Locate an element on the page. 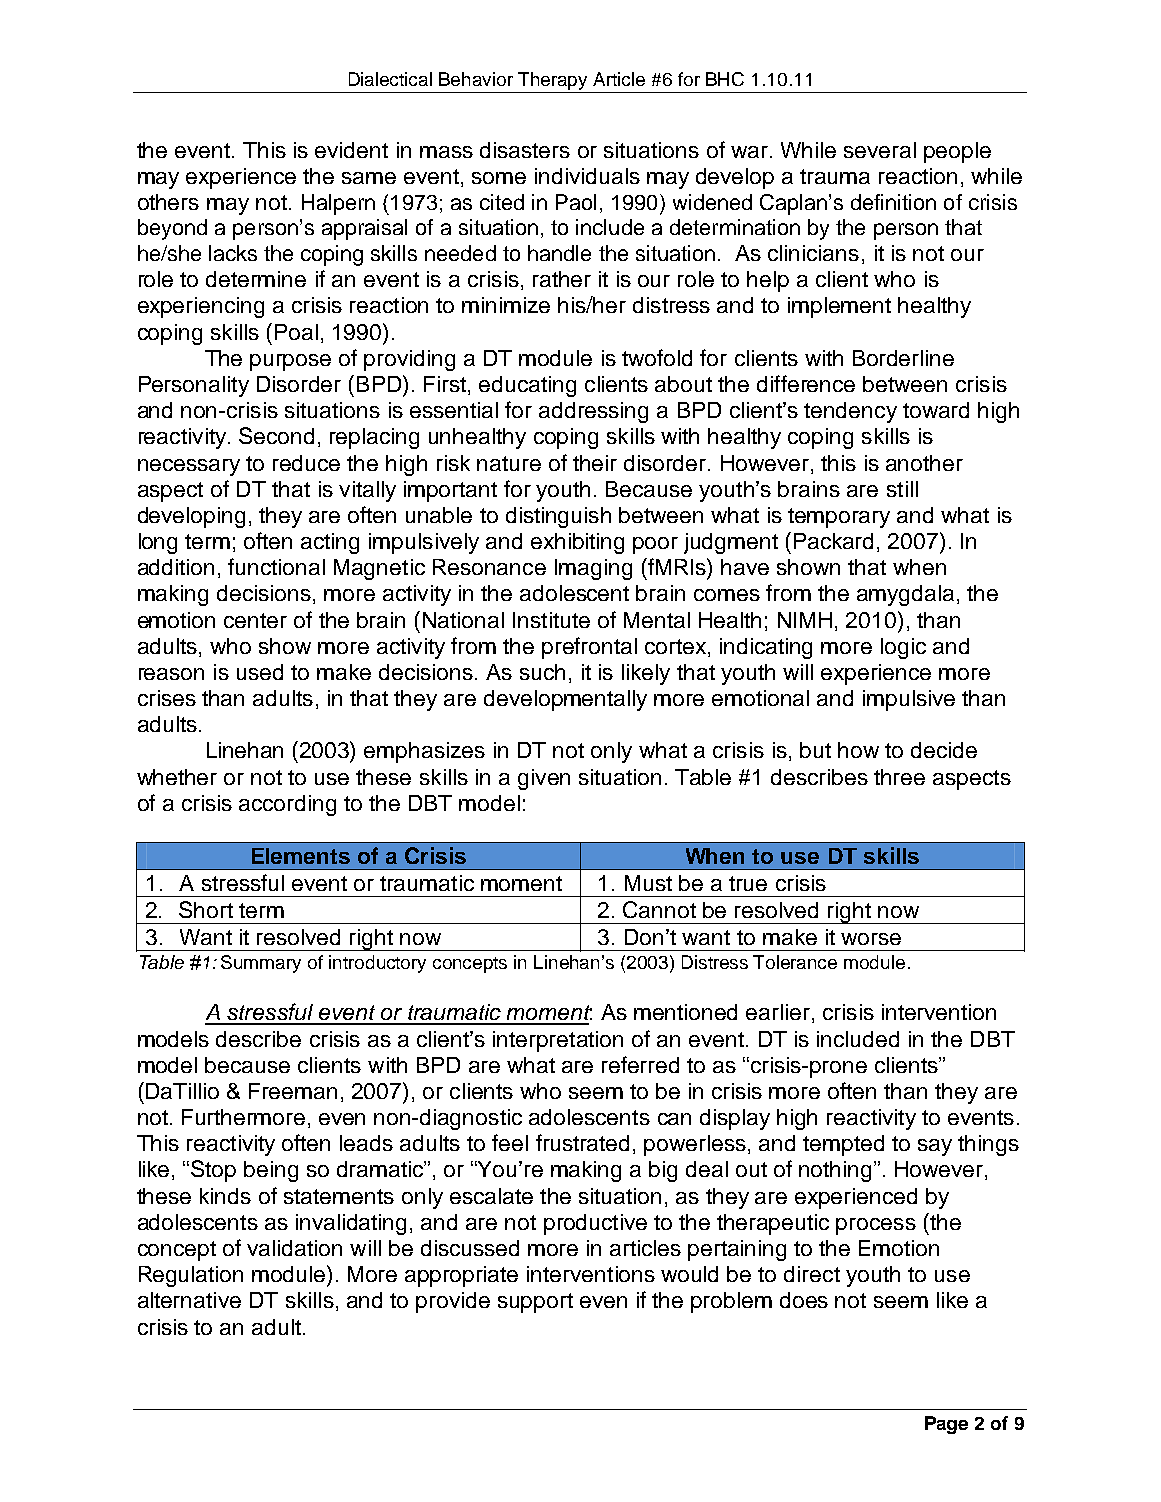  purpose is located at coordinates (290, 362).
